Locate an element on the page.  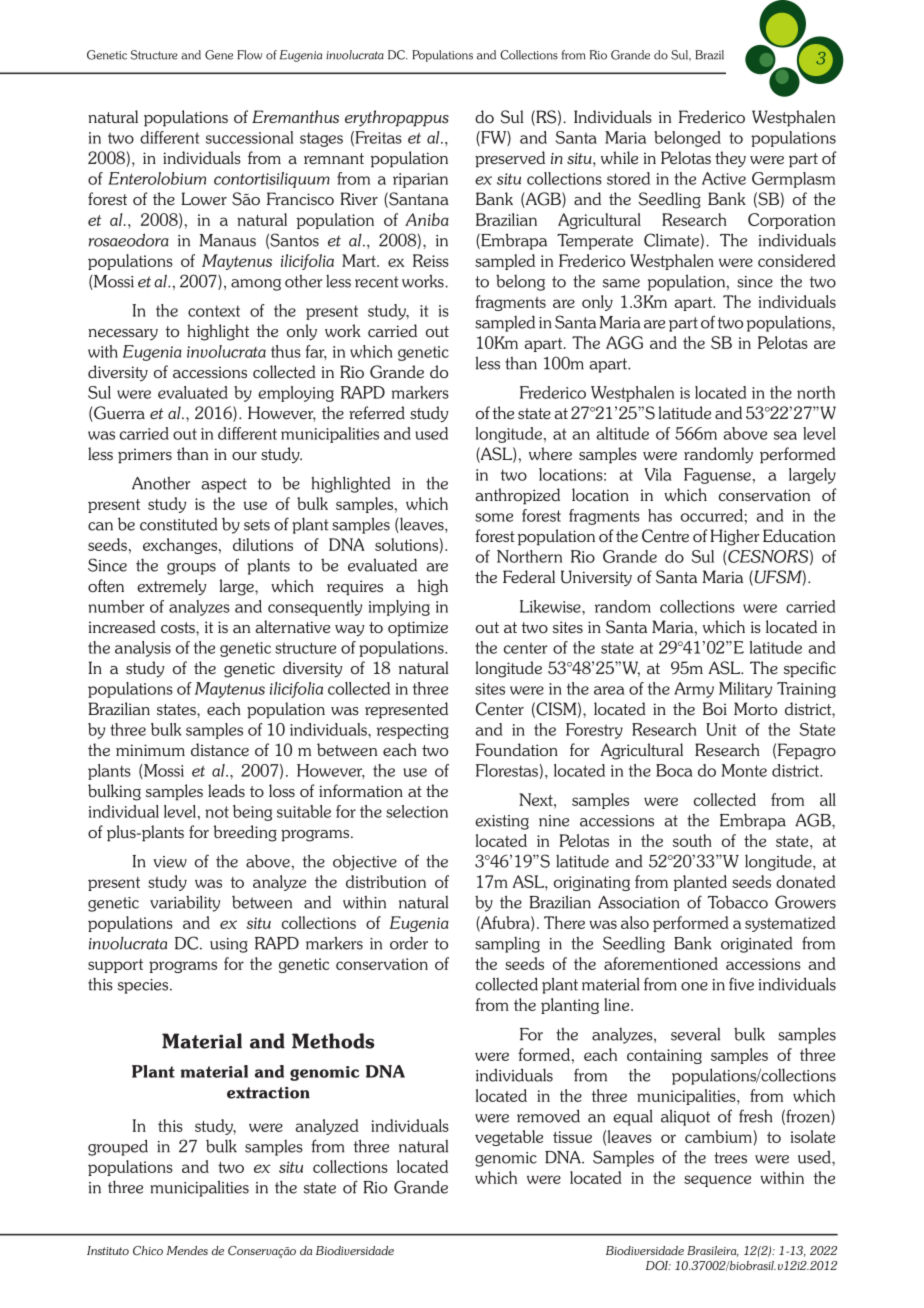
Foundation is located at coordinates (517, 749).
